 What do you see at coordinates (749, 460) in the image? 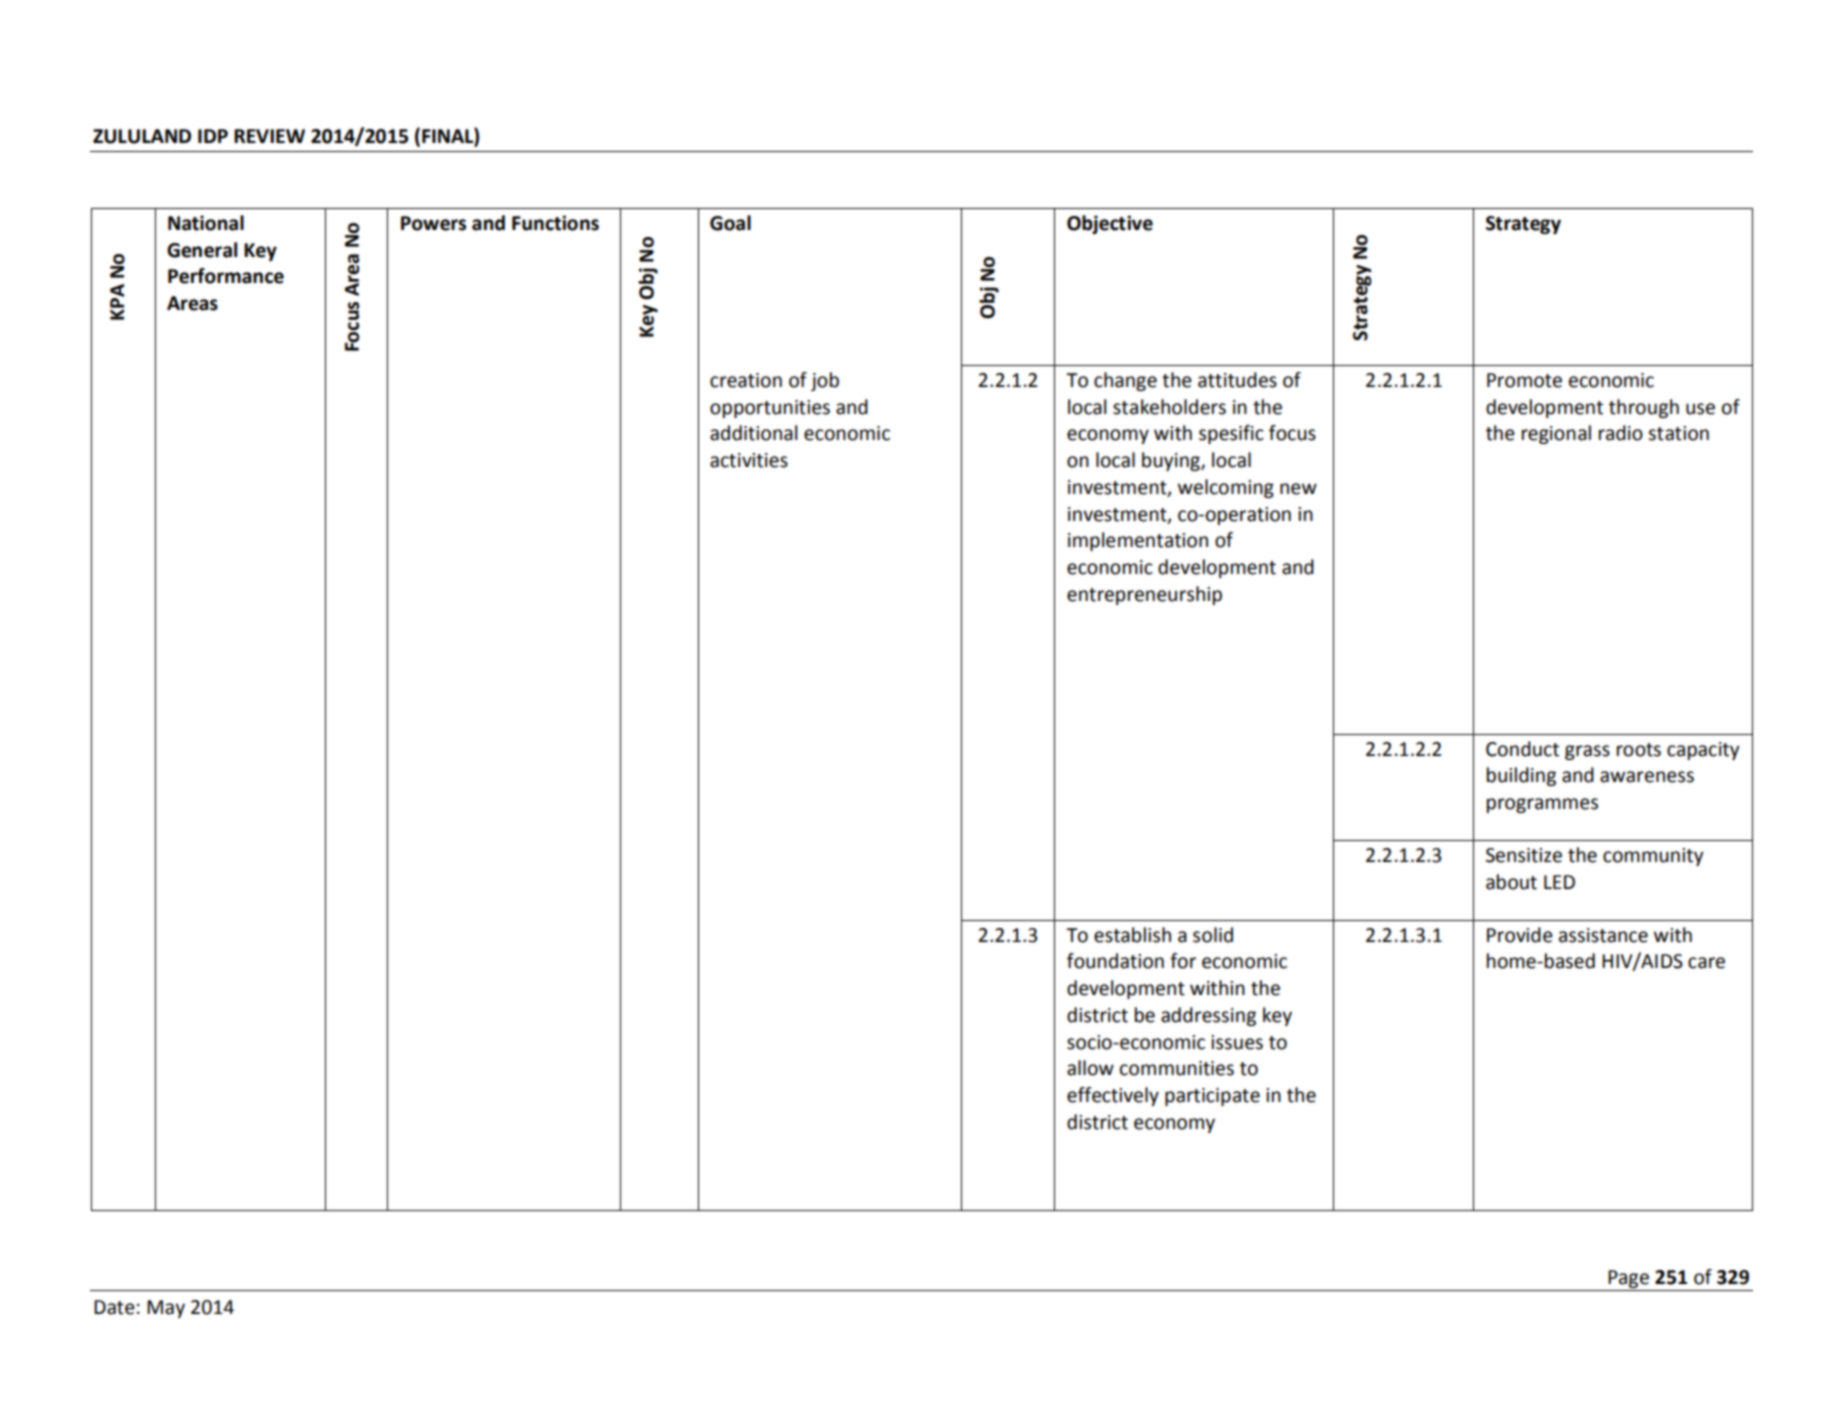
I see `activities` at bounding box center [749, 460].
